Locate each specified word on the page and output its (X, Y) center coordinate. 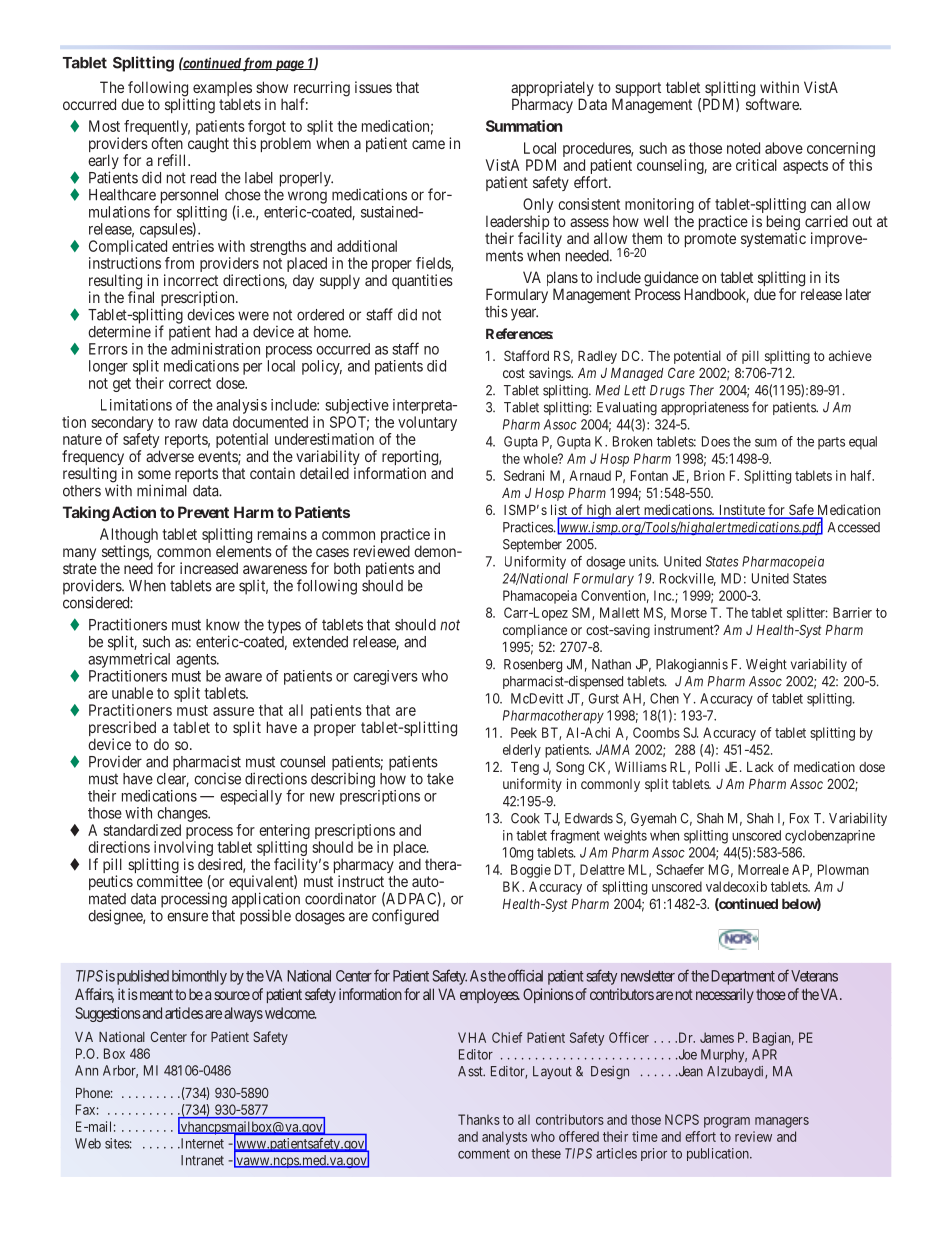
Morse (689, 612)
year (524, 314)
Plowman (843, 869)
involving (183, 850)
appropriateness (705, 408)
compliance (535, 631)
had (226, 332)
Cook (525, 818)
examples (222, 90)
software (773, 104)
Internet (201, 1143)
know (223, 625)
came (428, 144)
